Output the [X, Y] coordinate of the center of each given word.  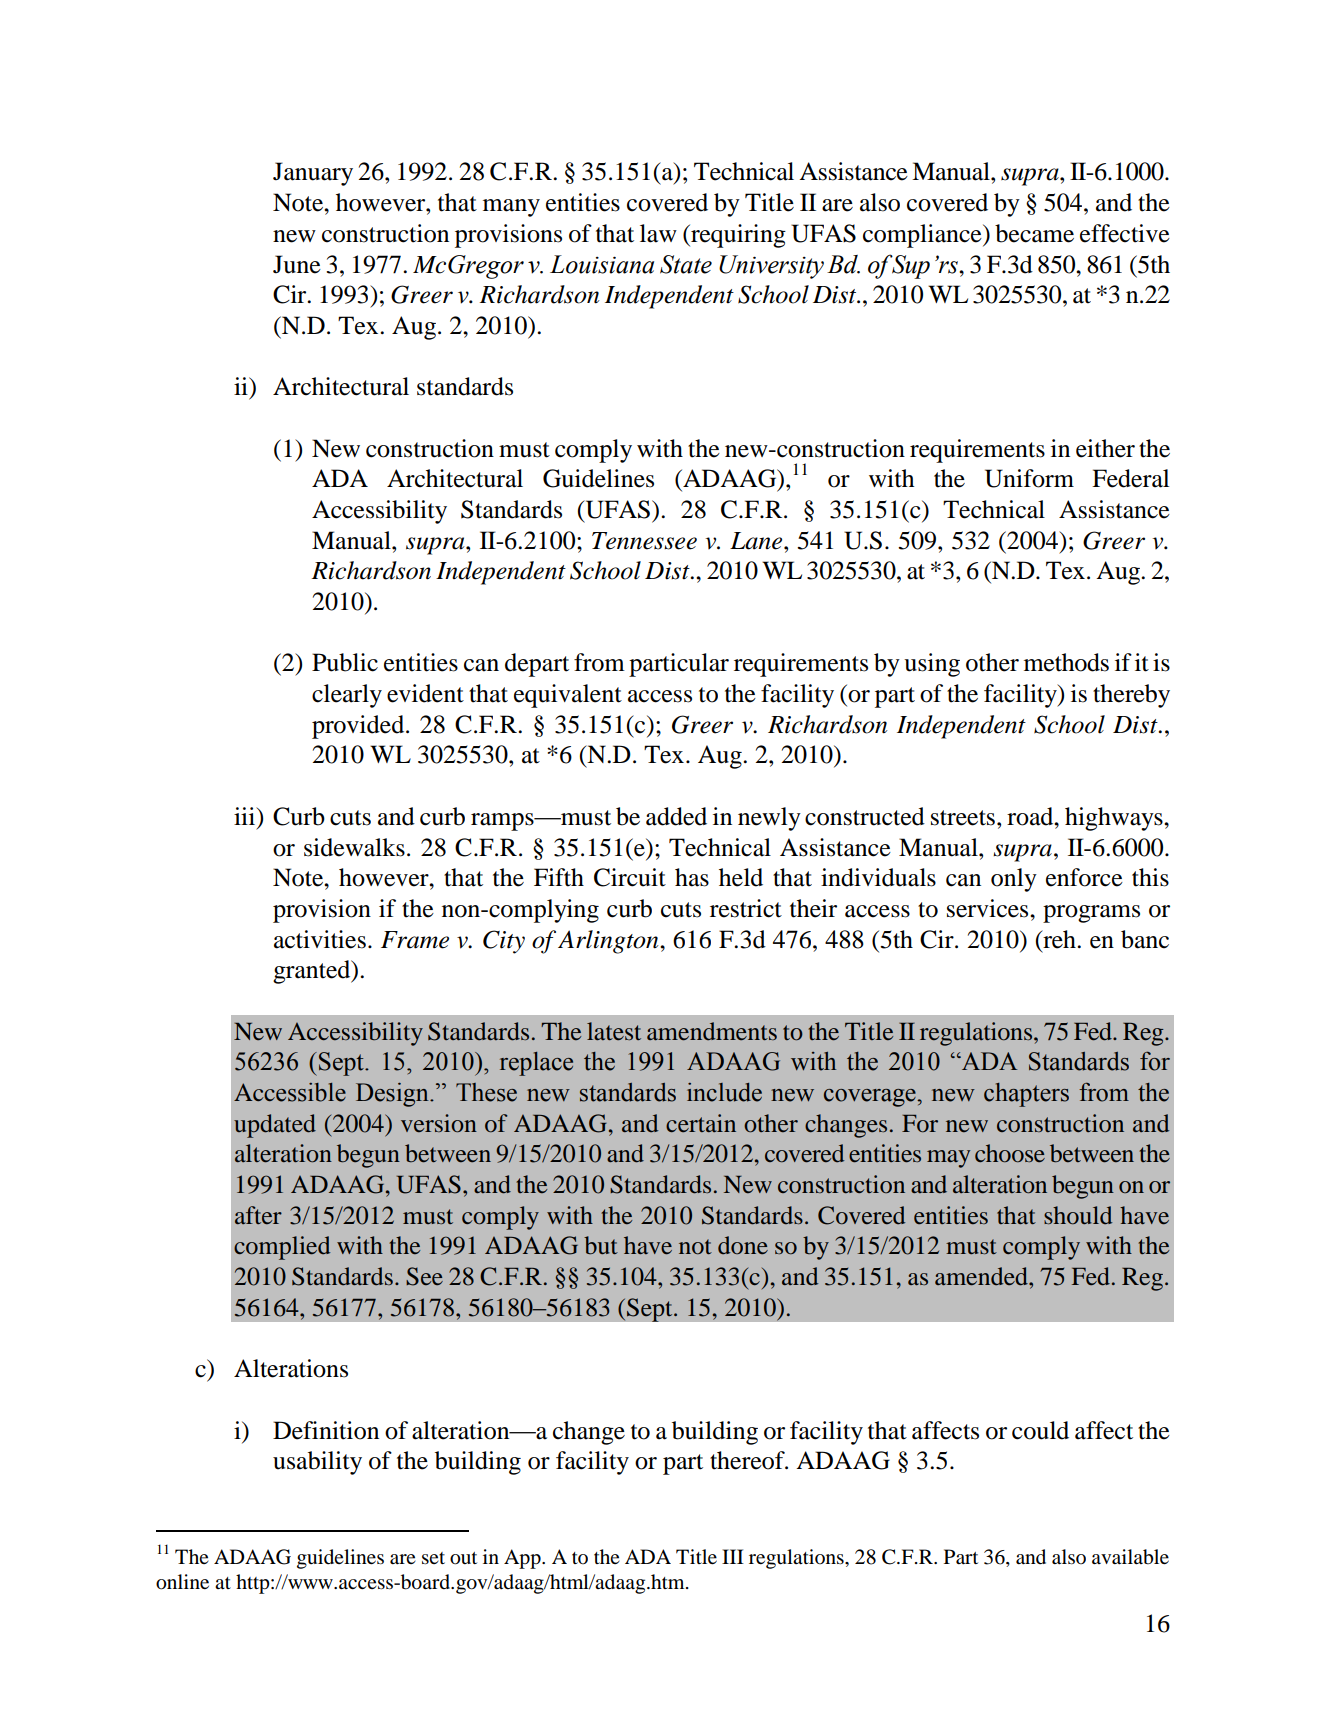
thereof [748, 1460]
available [1130, 1557]
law [658, 233]
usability [317, 1463]
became [1034, 233]
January [313, 174]
